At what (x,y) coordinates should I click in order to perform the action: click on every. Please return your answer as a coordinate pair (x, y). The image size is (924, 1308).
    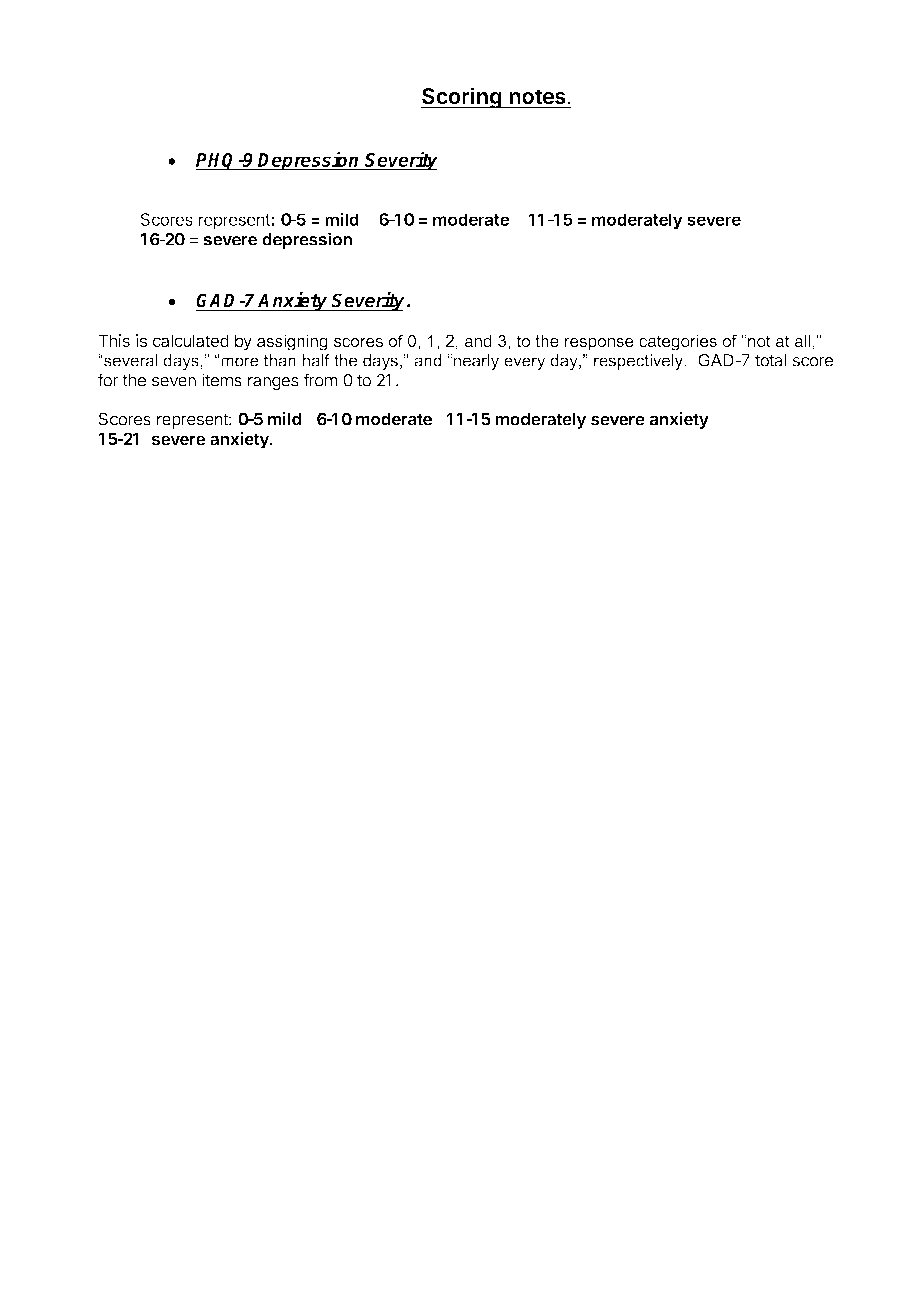
    Looking at the image, I should click on (524, 363).
